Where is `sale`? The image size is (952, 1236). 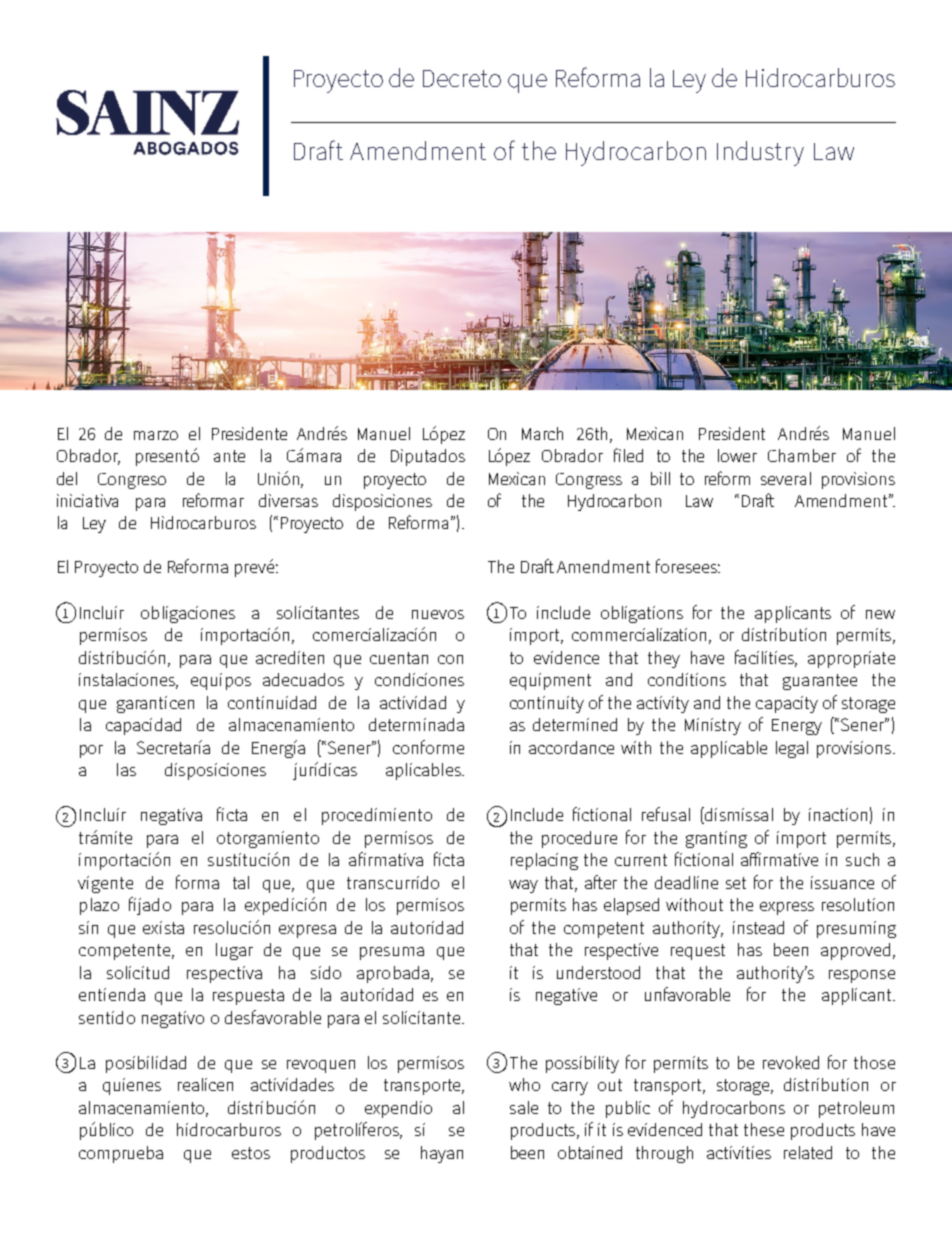 sale is located at coordinates (524, 1107).
